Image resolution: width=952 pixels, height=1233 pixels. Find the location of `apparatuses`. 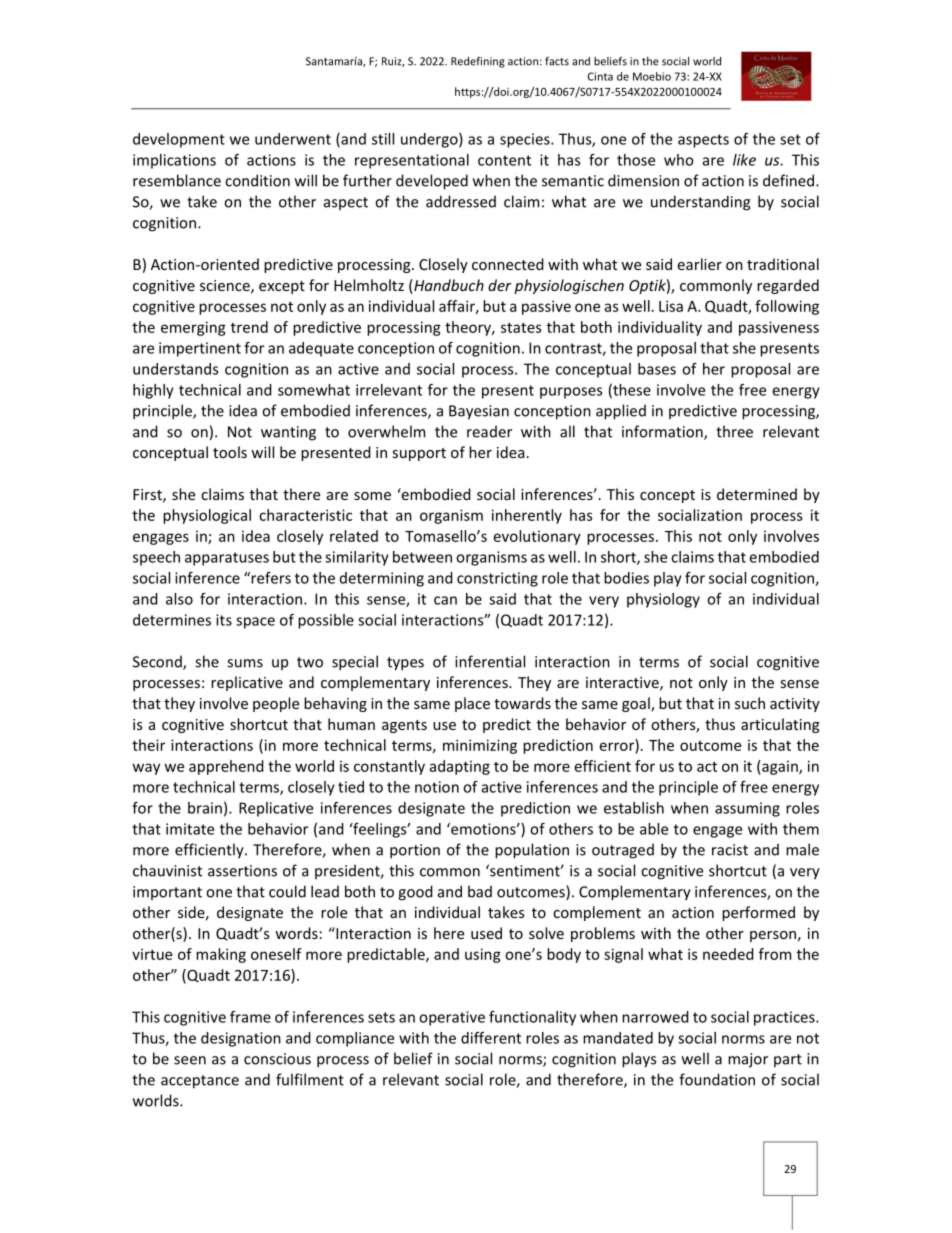

apparatuses is located at coordinates (227, 559).
